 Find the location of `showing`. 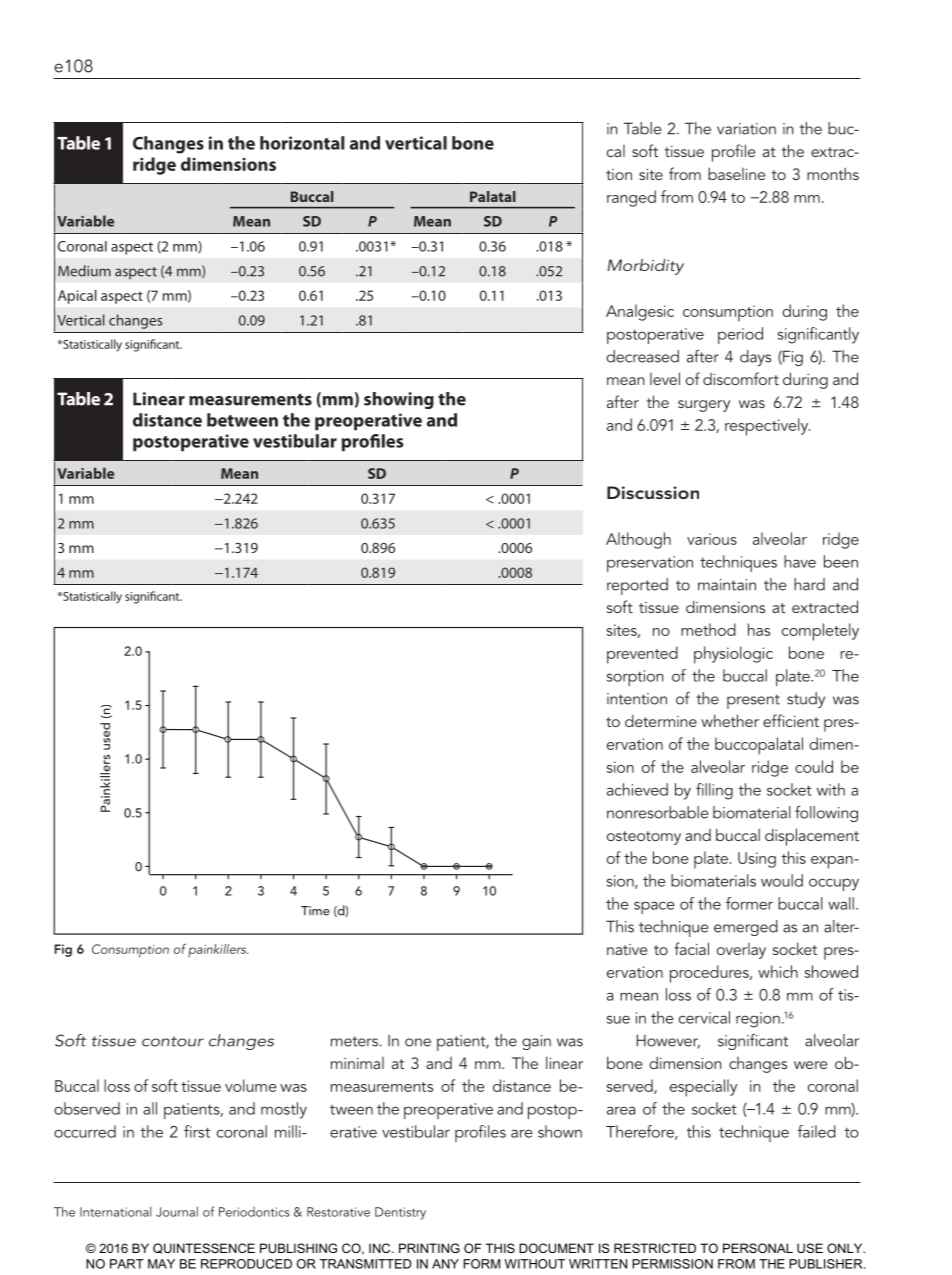

showing is located at coordinates (399, 400).
